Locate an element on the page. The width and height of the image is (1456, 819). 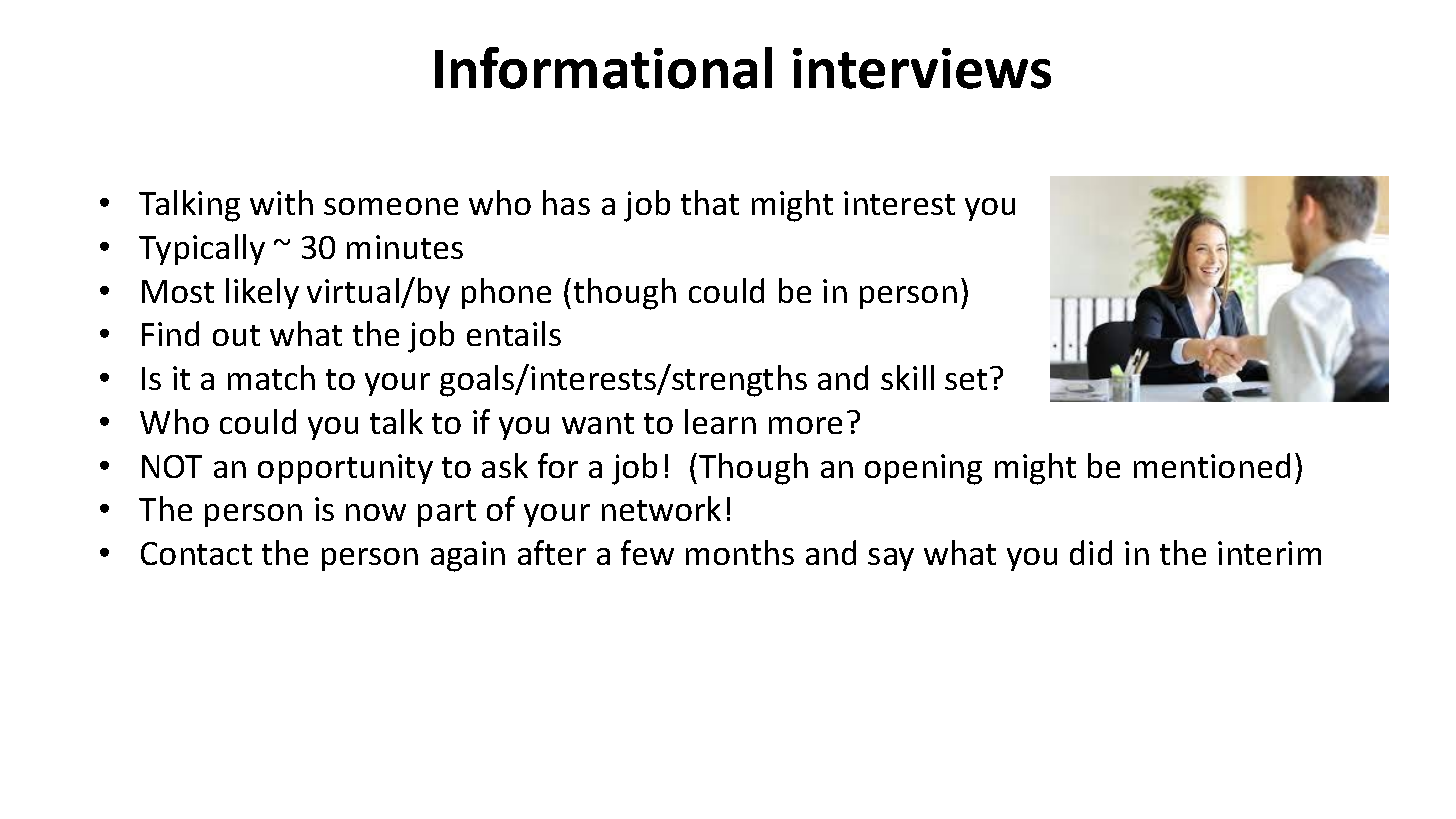
Contact is located at coordinates (196, 553).
